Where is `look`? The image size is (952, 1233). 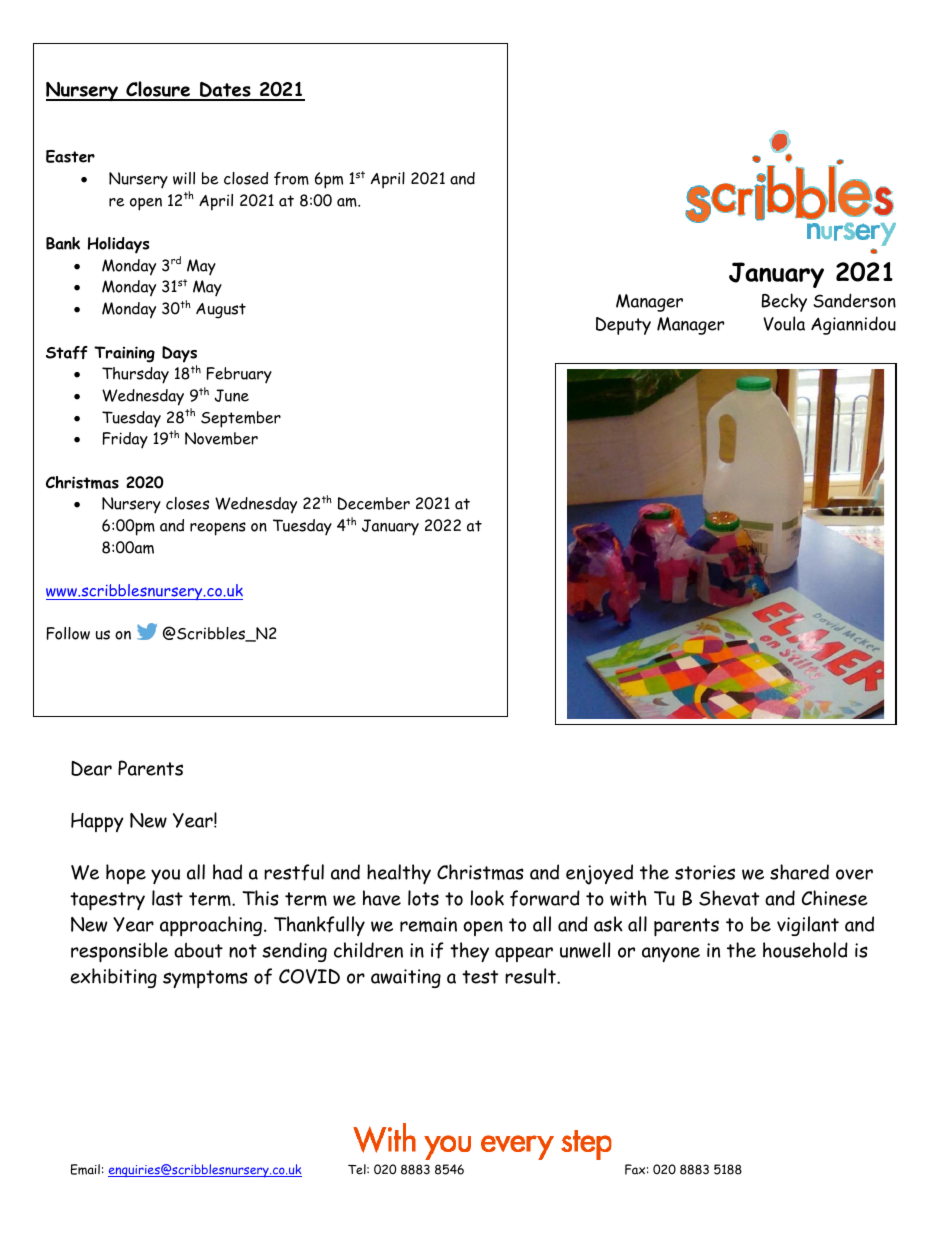 look is located at coordinates (487, 898).
